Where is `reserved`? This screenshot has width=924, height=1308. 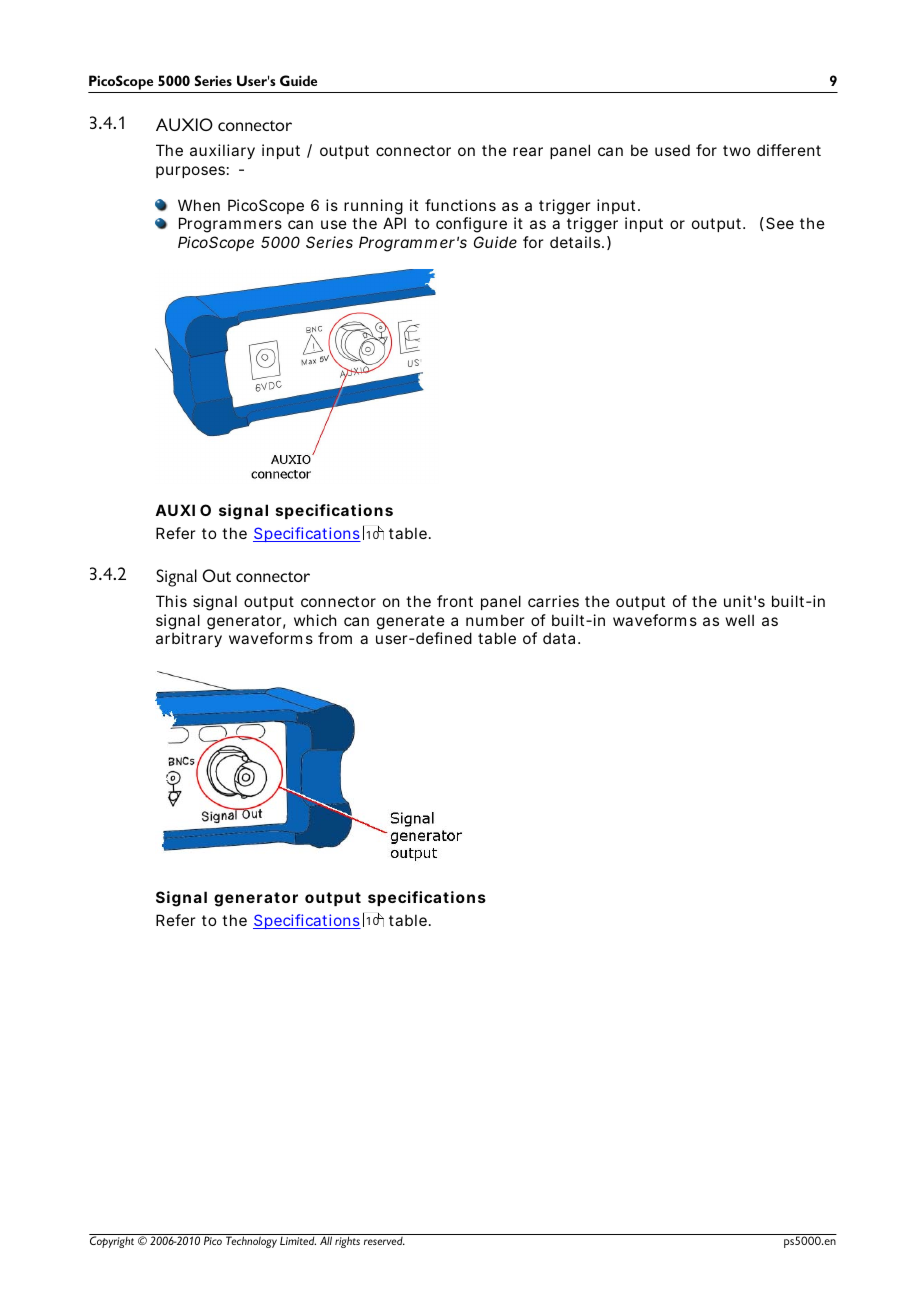 reserved is located at coordinates (384, 1241).
